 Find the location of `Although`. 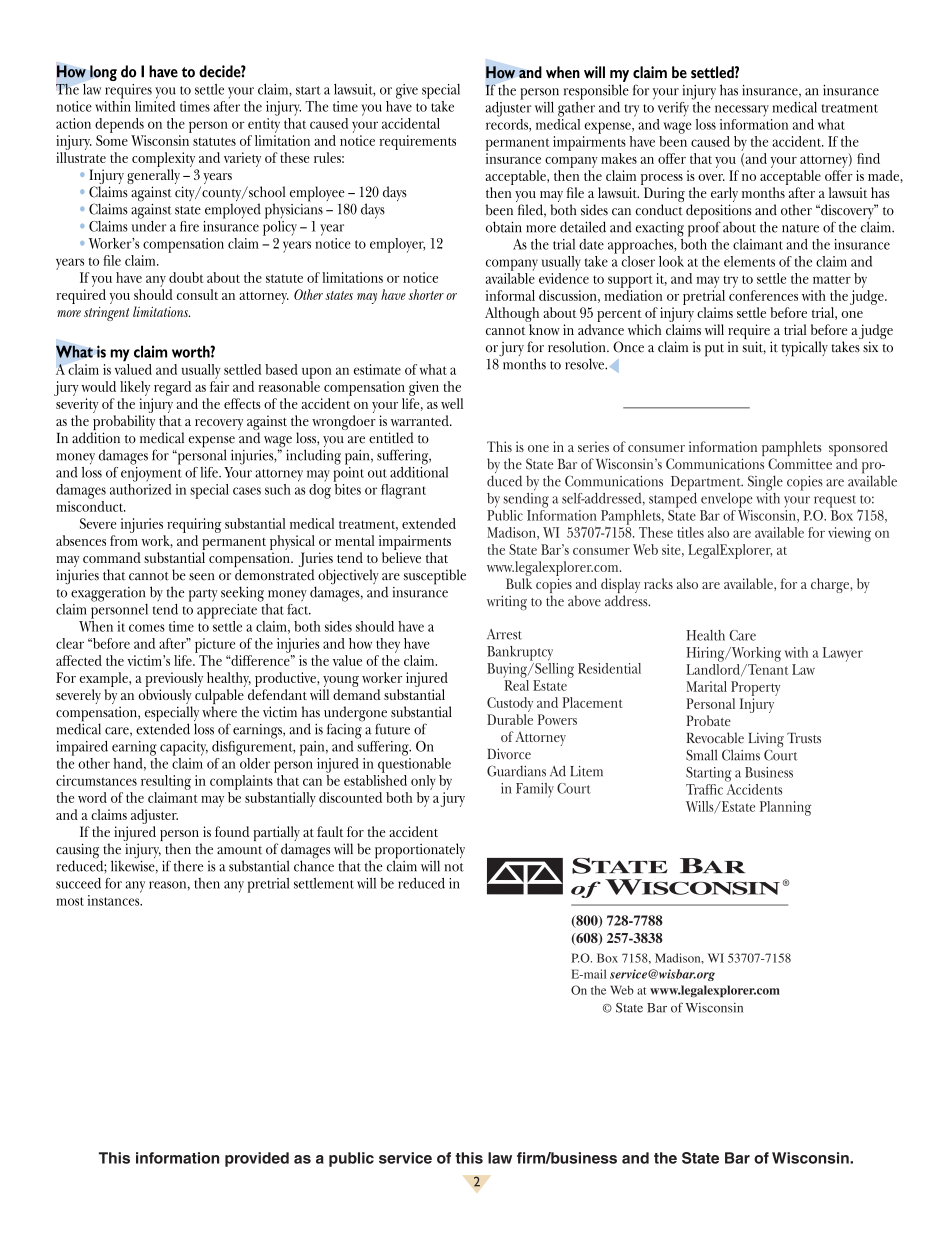

Although is located at coordinates (512, 314).
